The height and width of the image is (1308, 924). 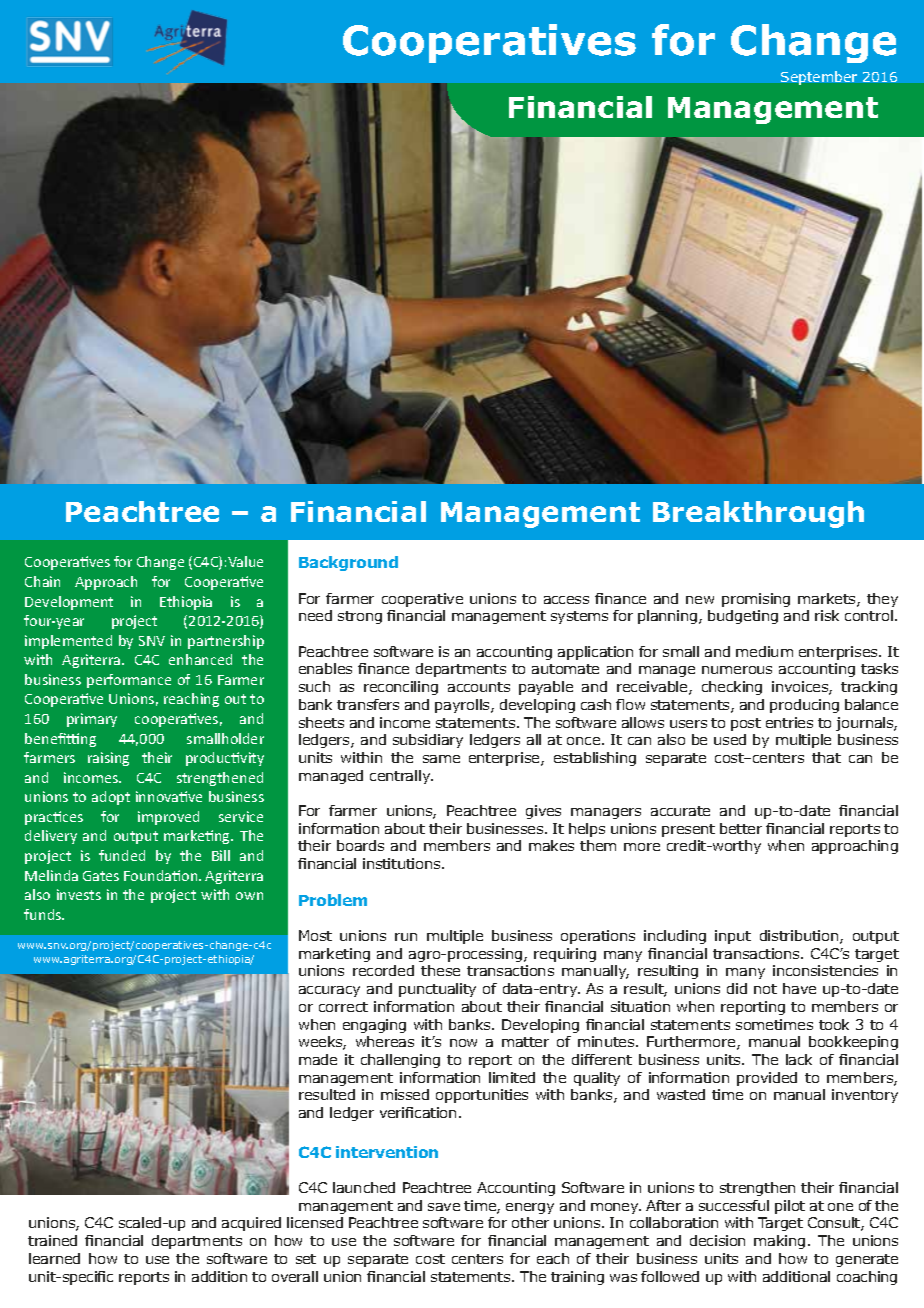 What do you see at coordinates (764, 651) in the image?
I see `medium` at bounding box center [764, 651].
